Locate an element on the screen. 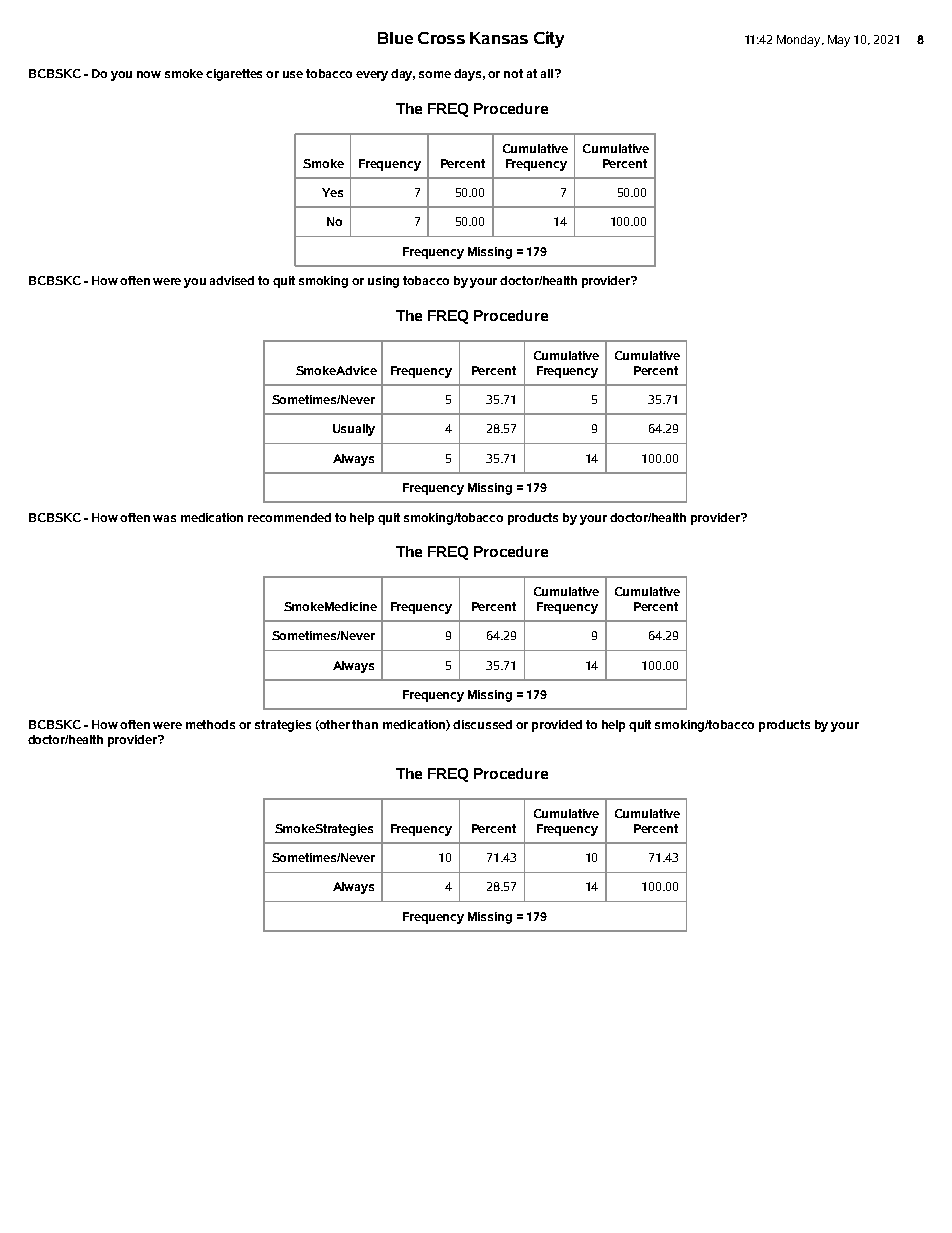 This screenshot has width=952, height=1233. methods is located at coordinates (210, 724).
